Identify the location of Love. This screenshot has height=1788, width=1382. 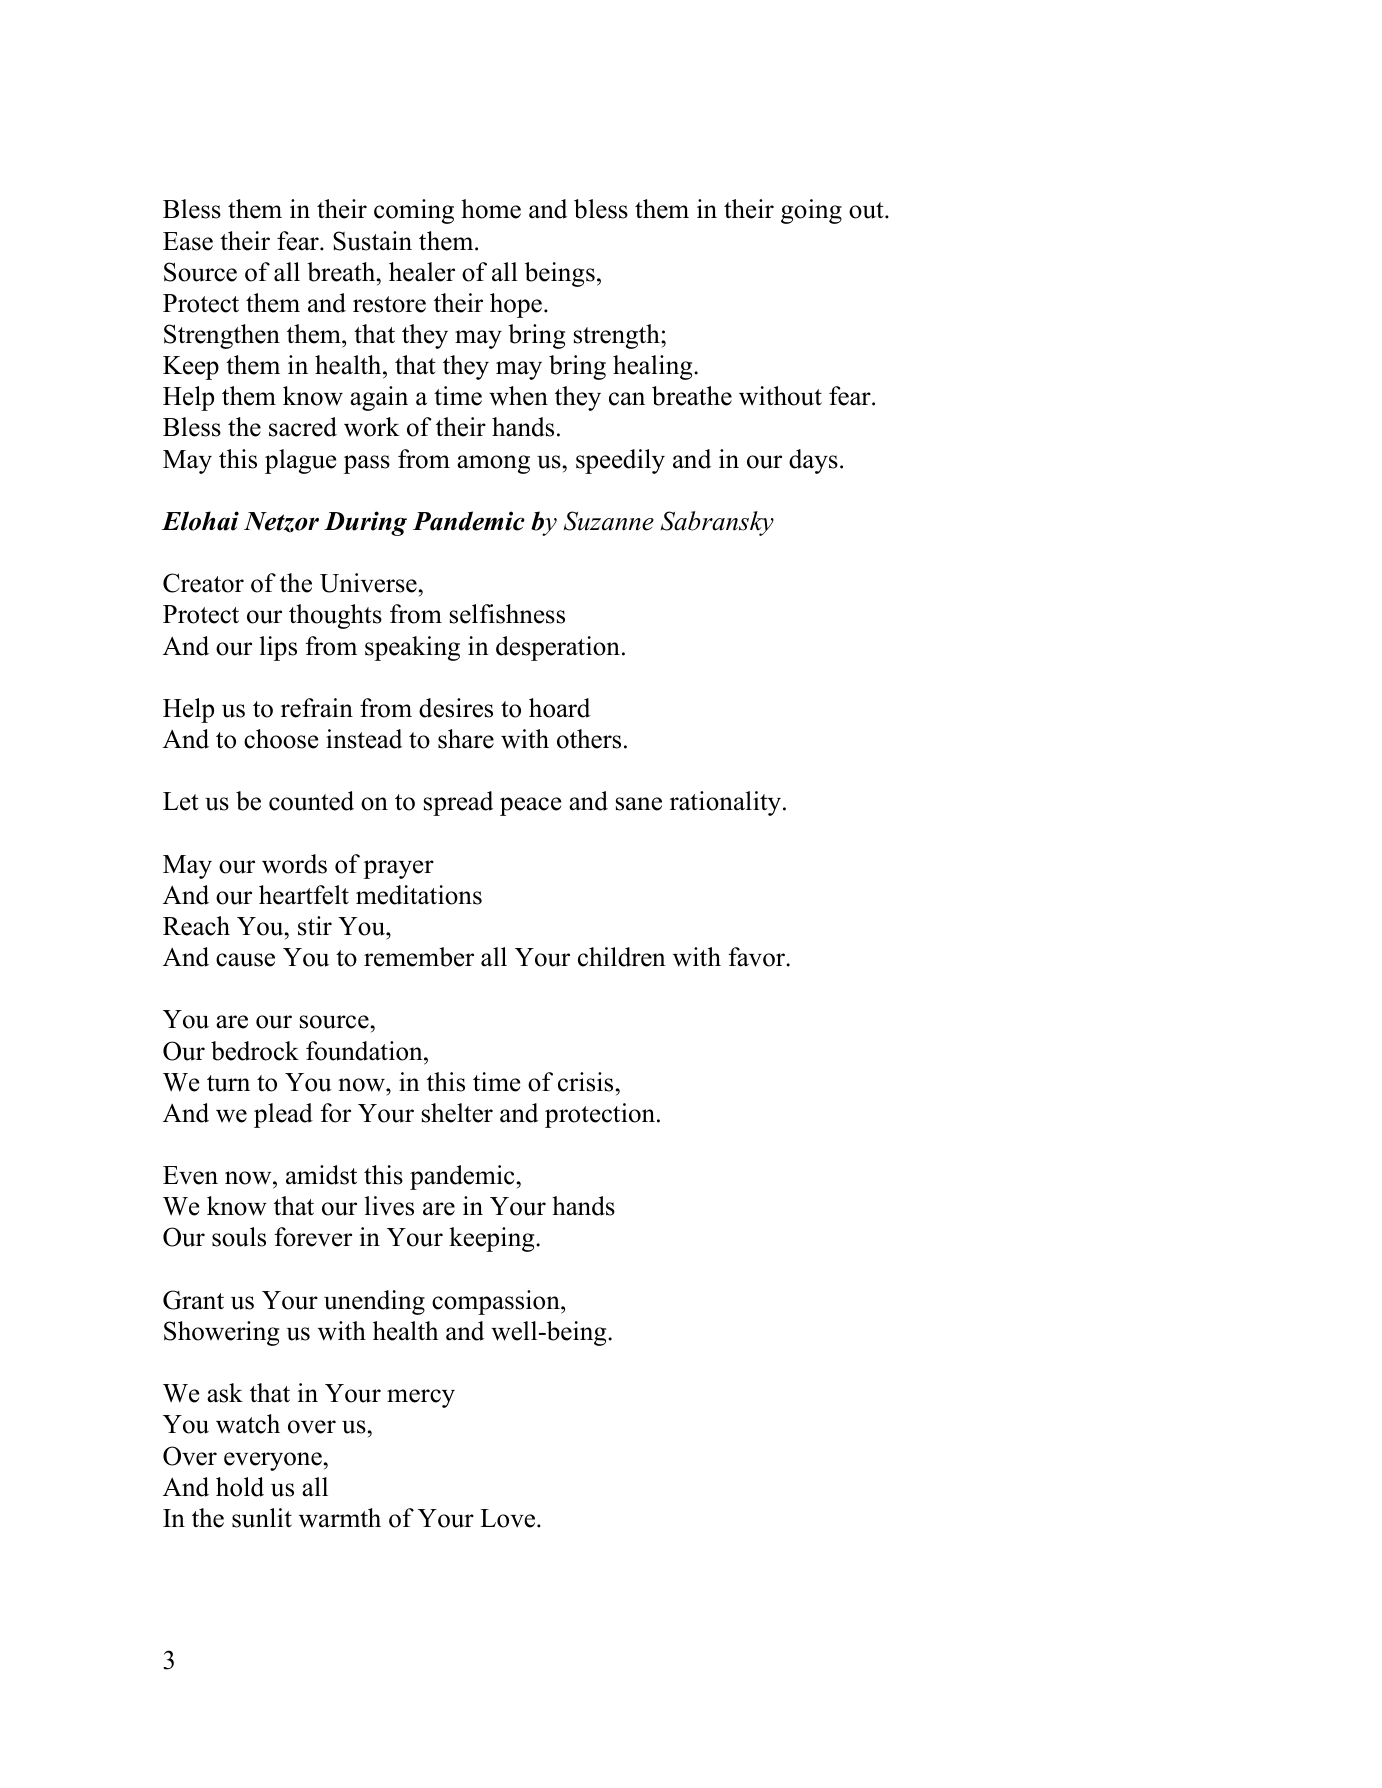
(509, 1518).
